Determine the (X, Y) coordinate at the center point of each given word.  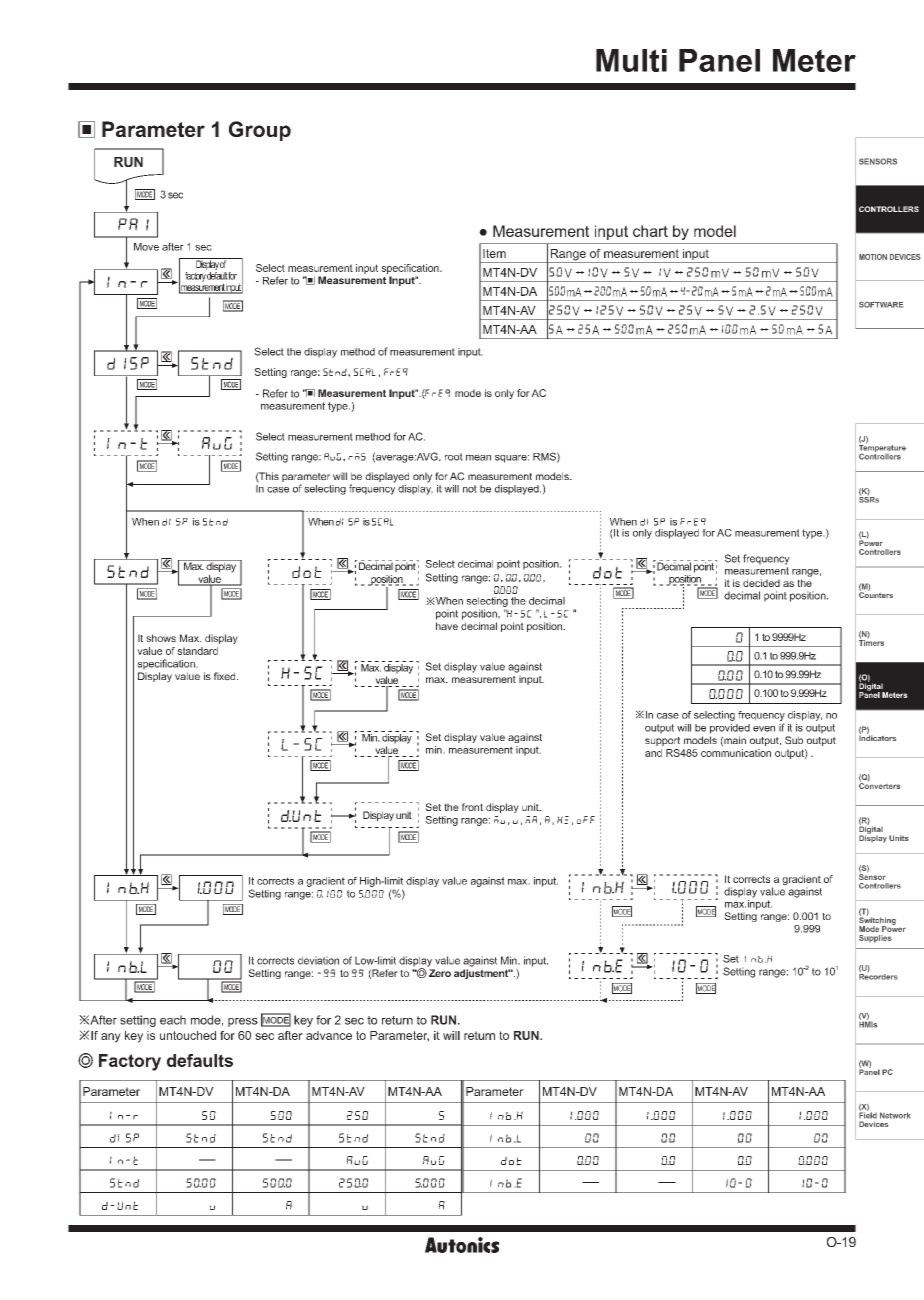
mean (478, 458)
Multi (631, 60)
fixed (226, 676)
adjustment (482, 974)
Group (260, 131)
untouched (188, 1035)
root (454, 457)
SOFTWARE (881, 304)
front (472, 807)
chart (650, 231)
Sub (794, 740)
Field (868, 1114)
